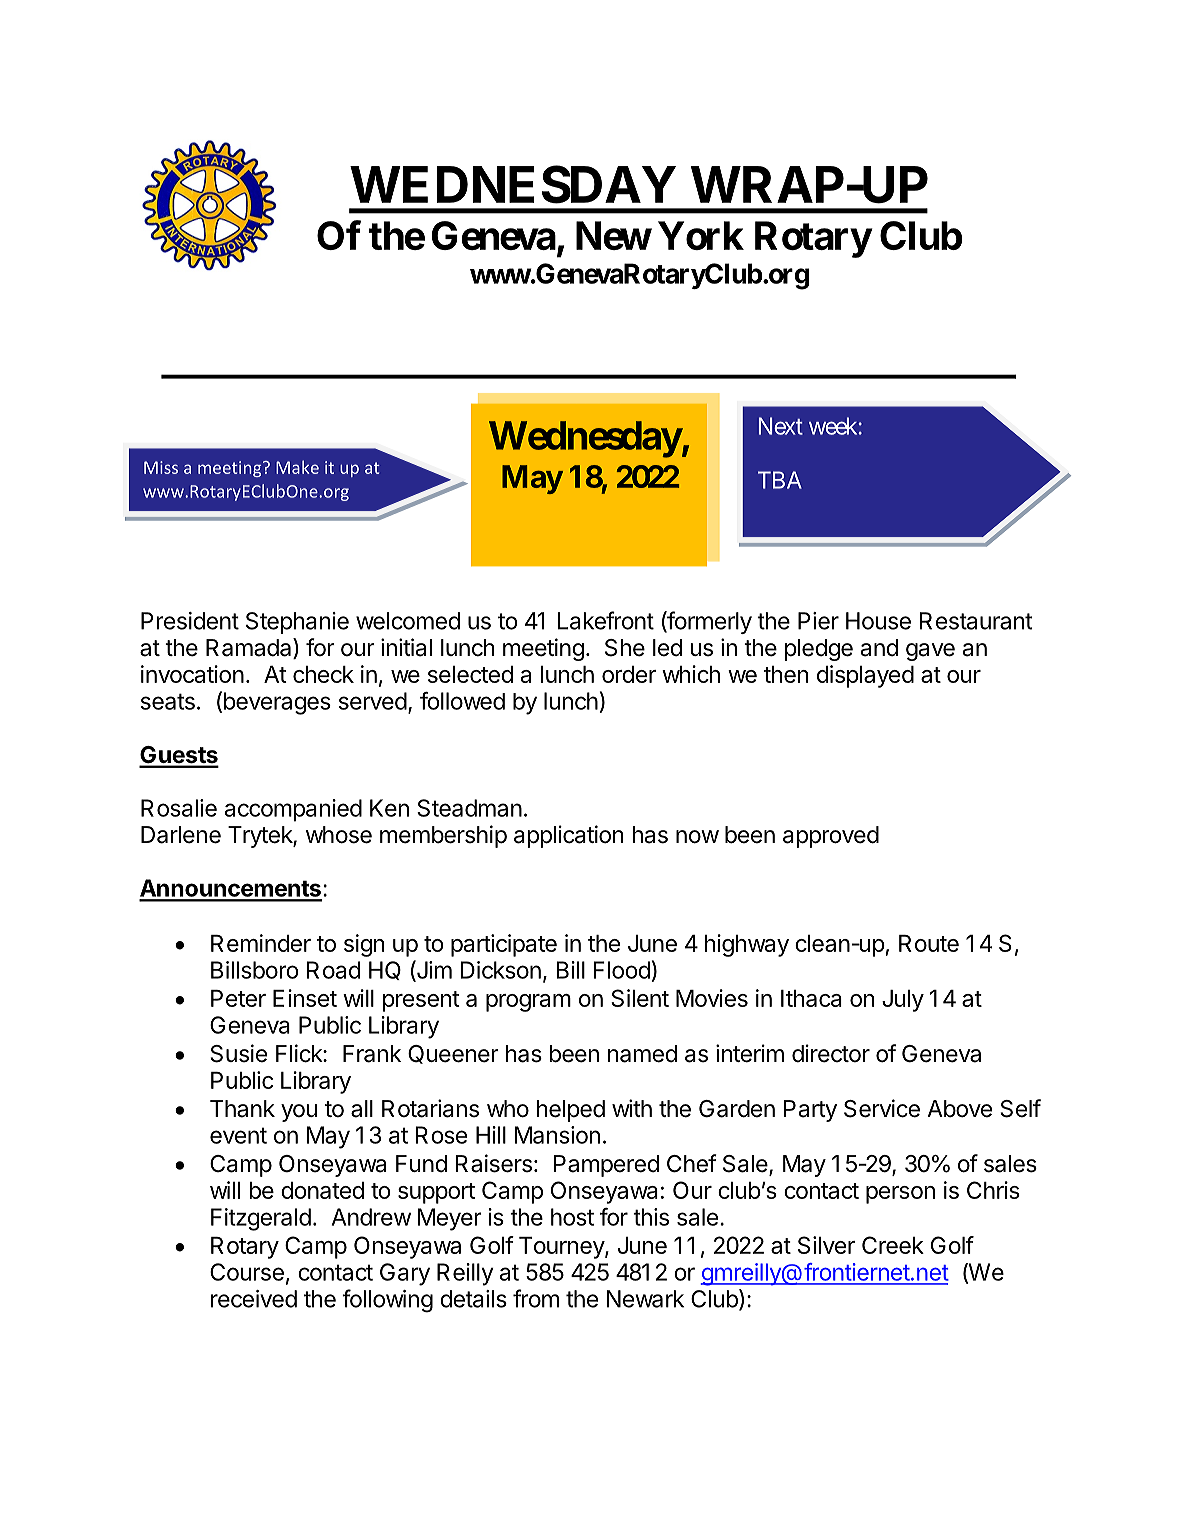  I want to click on application, so click(568, 836).
